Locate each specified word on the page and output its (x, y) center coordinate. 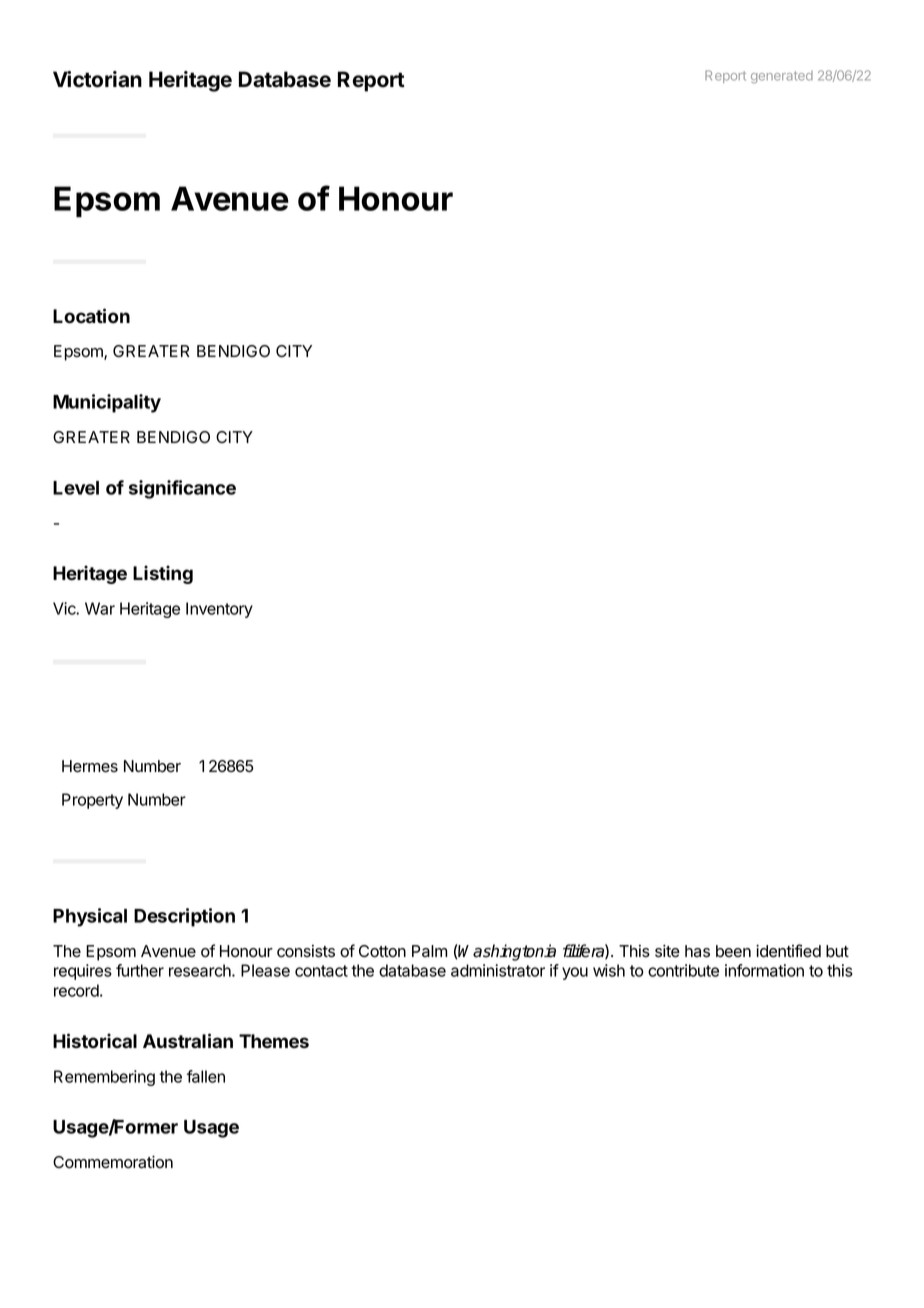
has (697, 951)
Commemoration (113, 1162)
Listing (163, 574)
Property (92, 801)
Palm (429, 951)
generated (782, 77)
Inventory (219, 610)
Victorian (97, 79)
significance (182, 489)
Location (91, 316)
